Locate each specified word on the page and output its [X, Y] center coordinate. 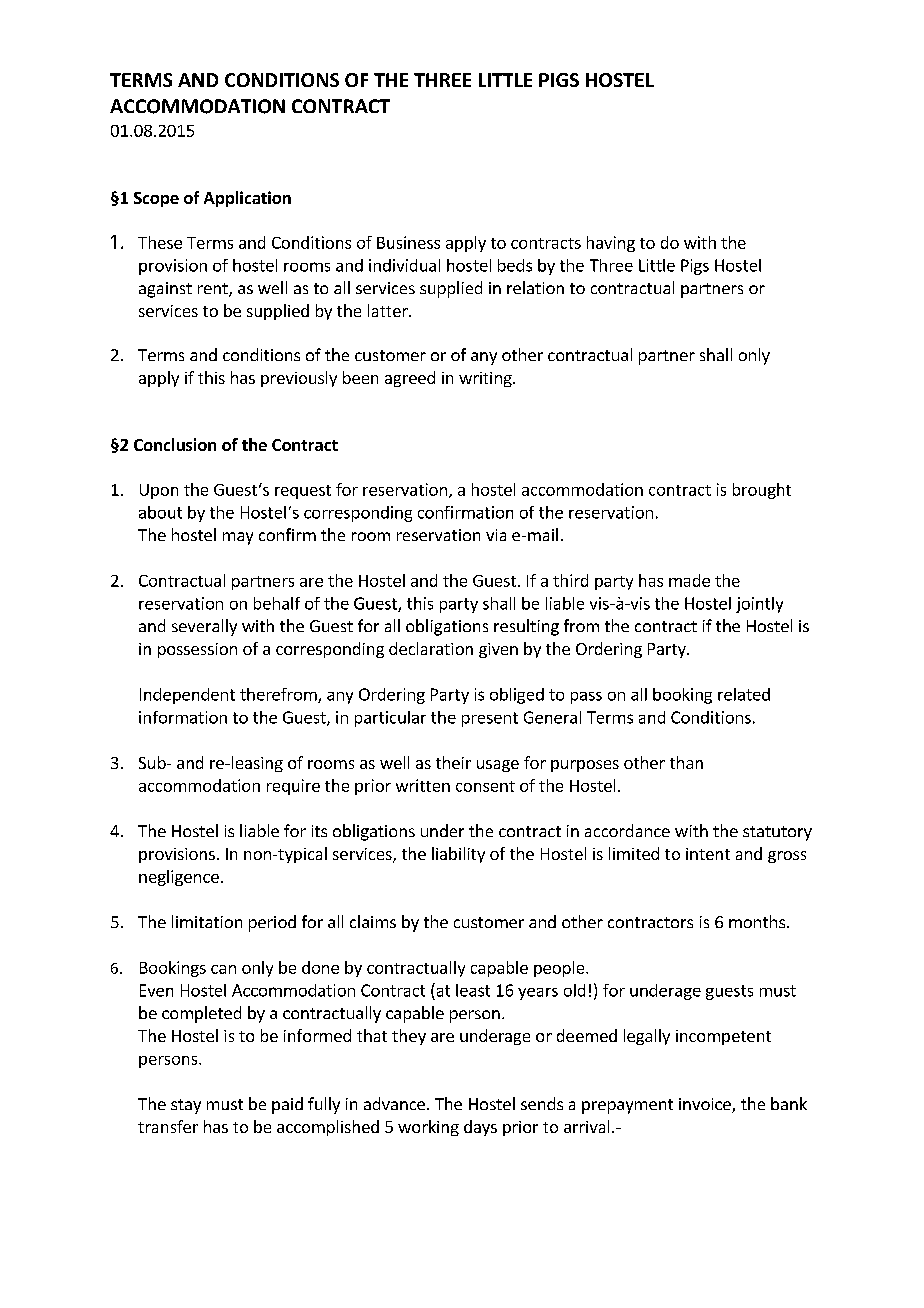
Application [247, 199]
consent [485, 786]
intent [708, 854]
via [496, 535]
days [480, 1128]
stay [186, 1106]
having [611, 244]
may [238, 538]
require [293, 787]
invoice [706, 1105]
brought [762, 491]
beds [515, 265]
